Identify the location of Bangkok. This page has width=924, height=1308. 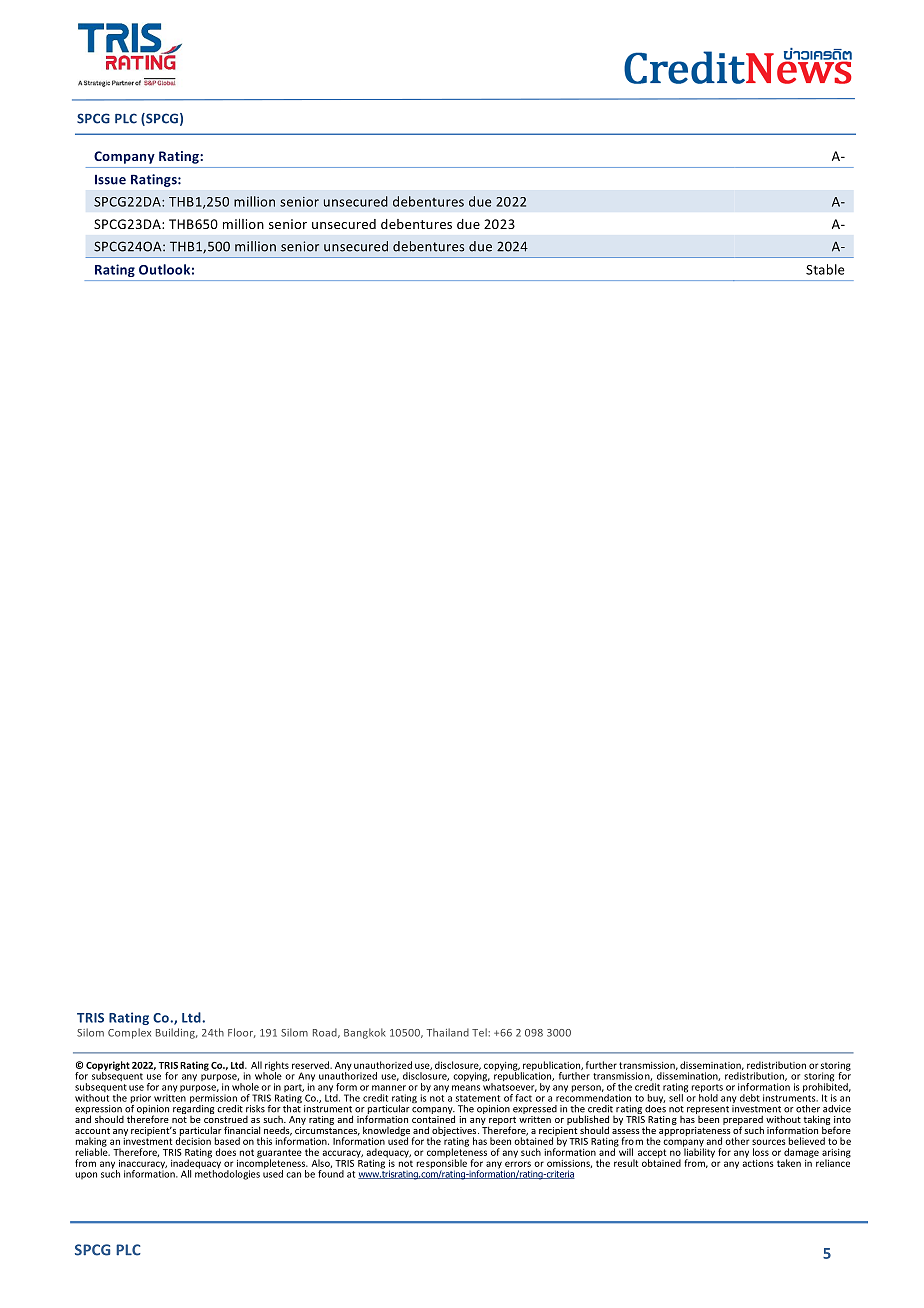
(365, 1033).
